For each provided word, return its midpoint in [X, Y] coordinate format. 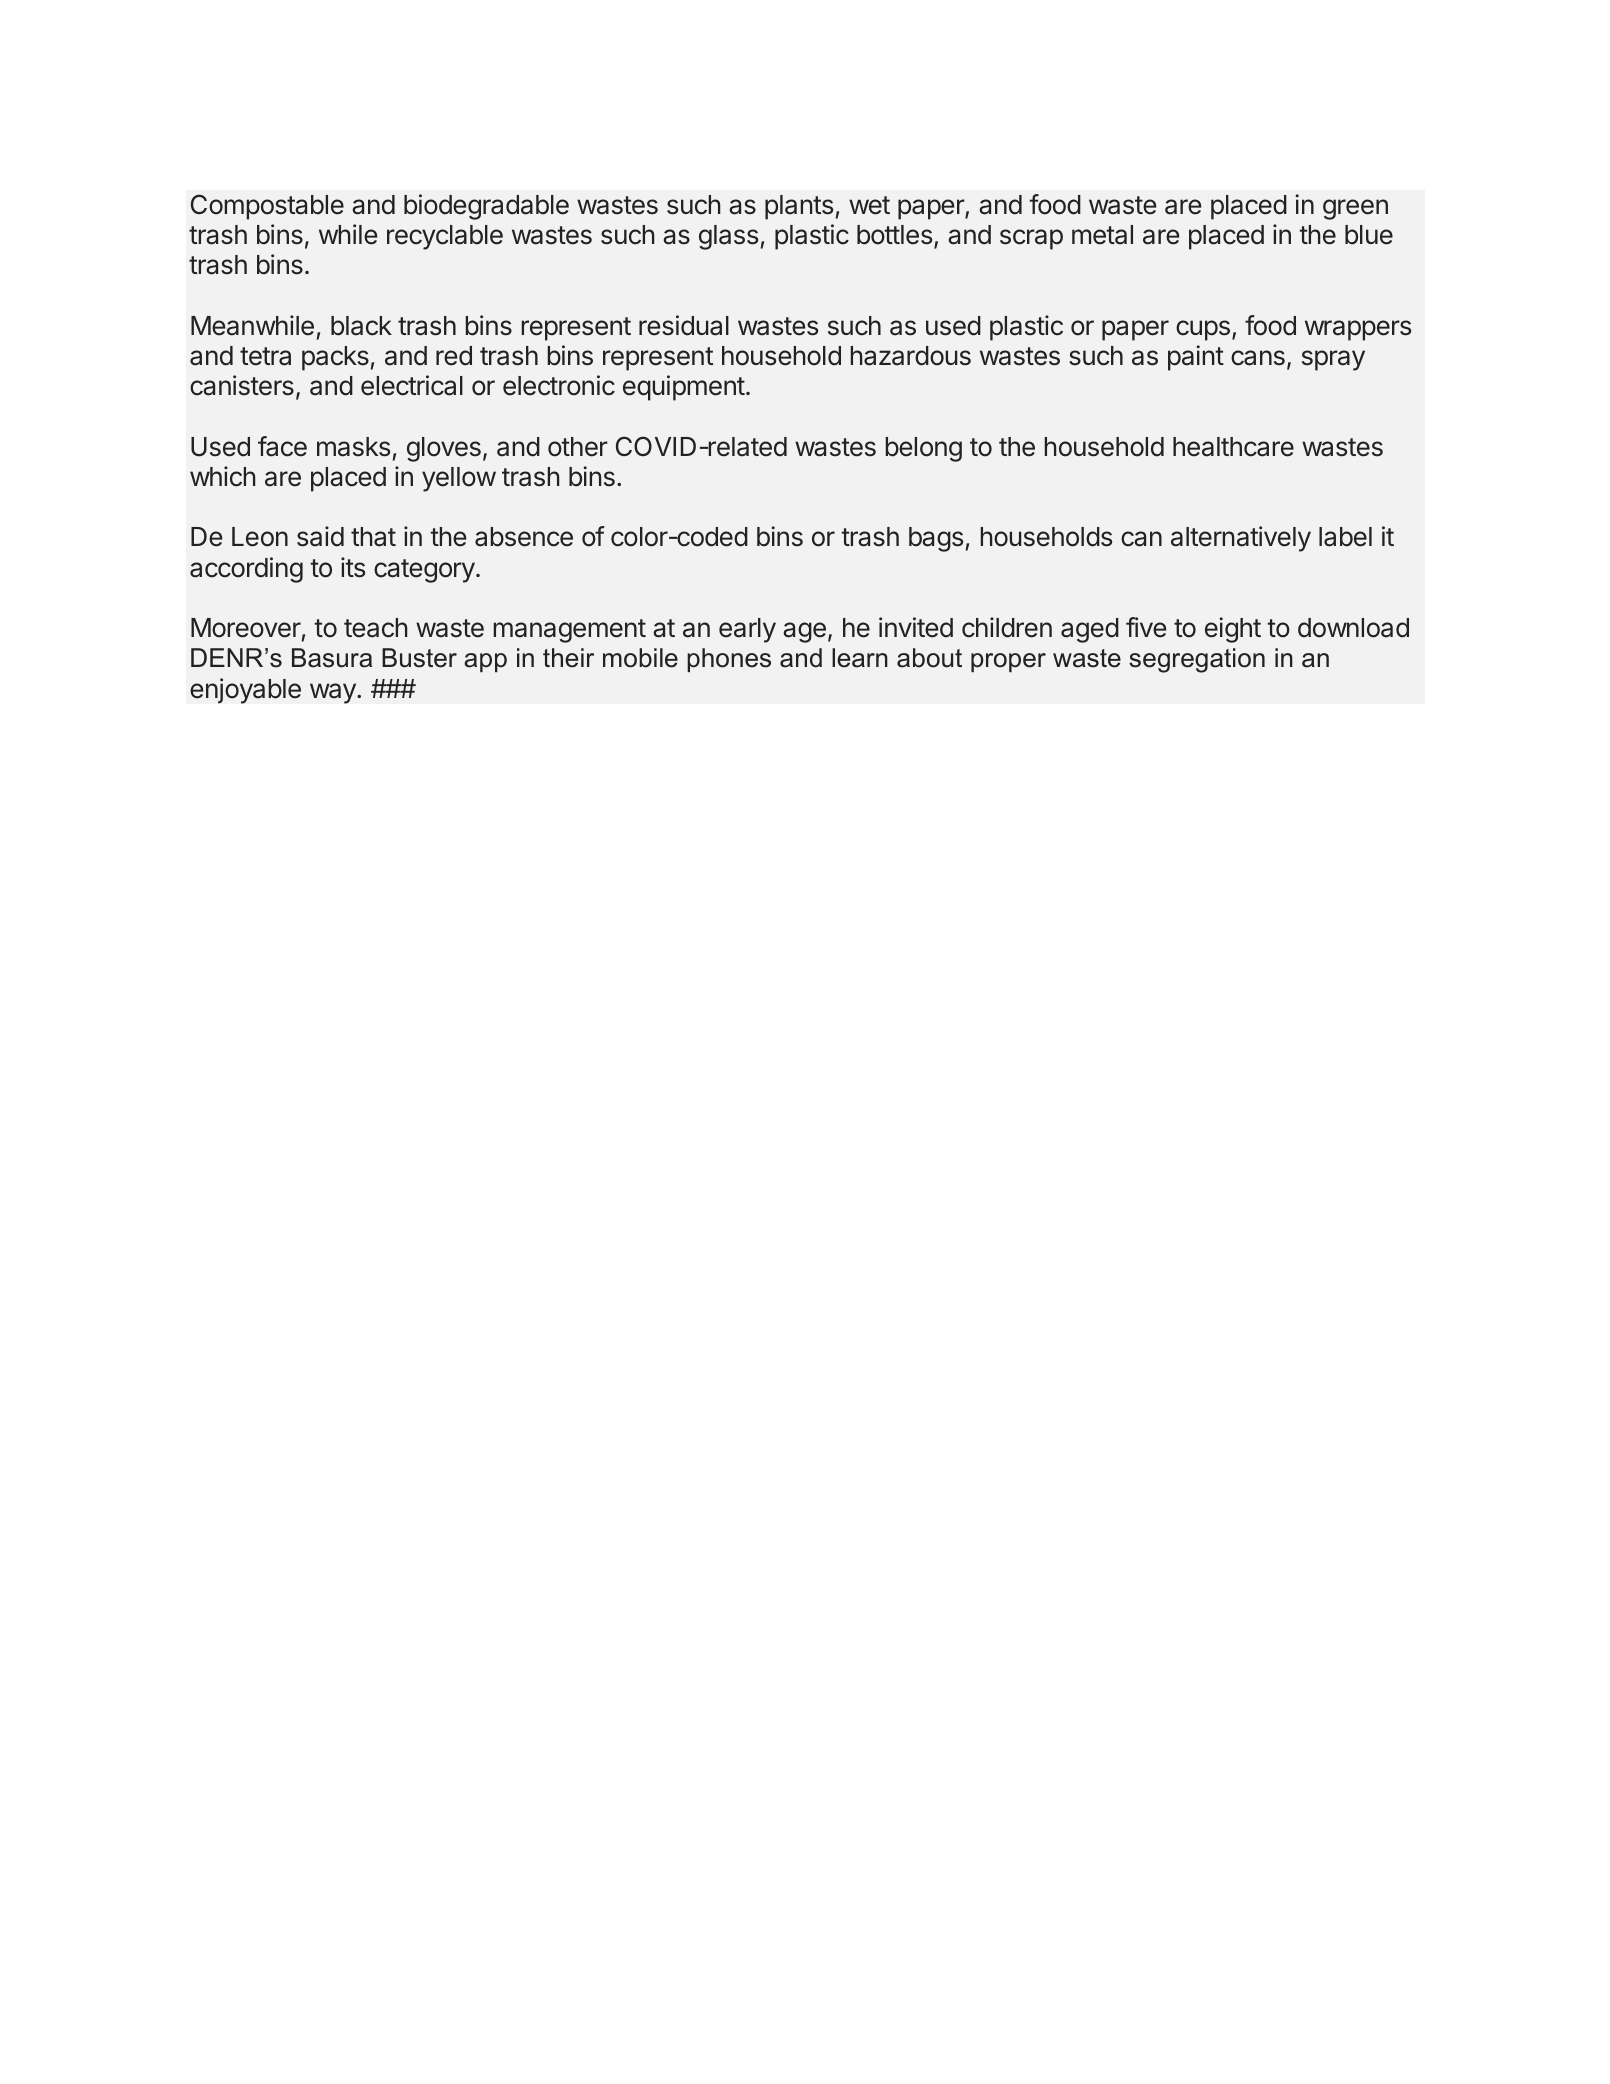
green [1355, 209]
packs [335, 358]
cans [1258, 358]
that [373, 537]
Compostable [267, 207]
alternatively [1241, 539]
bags [936, 539]
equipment [684, 388]
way [334, 693]
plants [799, 207]
